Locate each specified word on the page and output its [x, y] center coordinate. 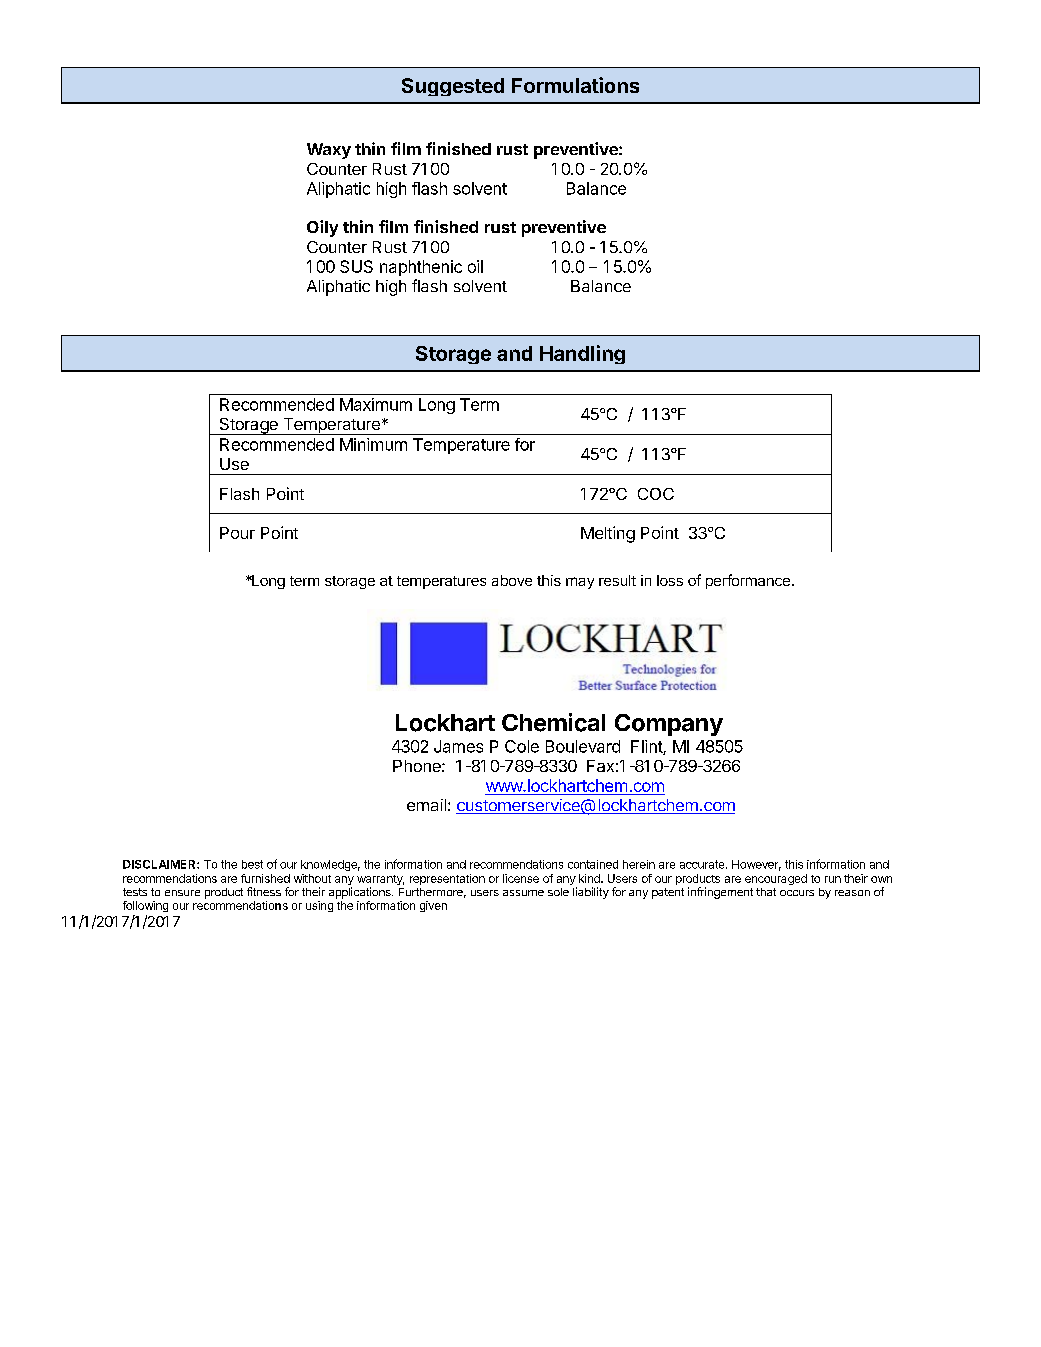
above [512, 580]
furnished [265, 878]
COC [656, 494]
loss [670, 580]
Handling [582, 354]
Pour [237, 533]
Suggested [453, 87]
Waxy [329, 151]
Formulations [575, 85]
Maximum [376, 404]
